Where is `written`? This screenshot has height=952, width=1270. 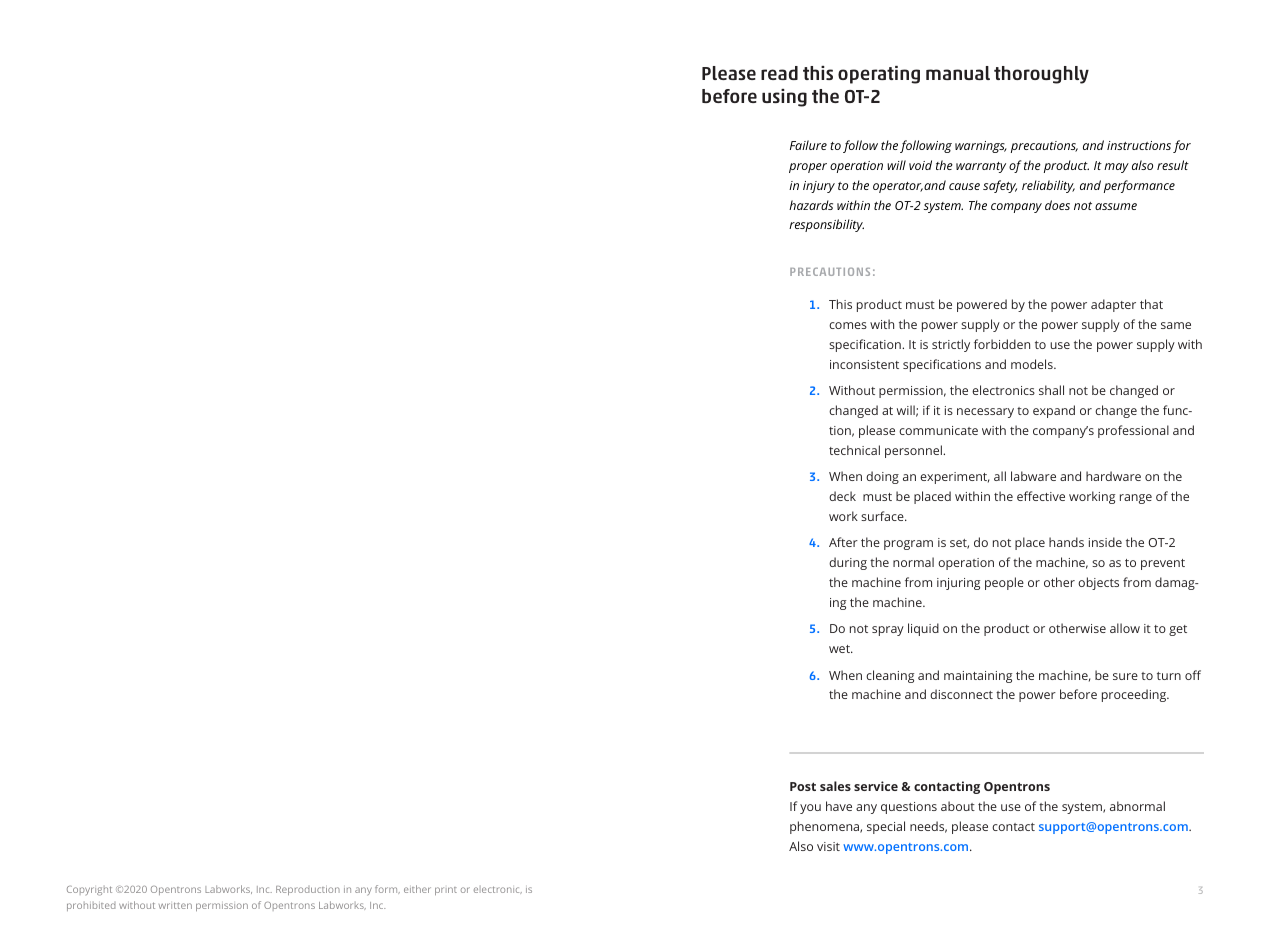
written is located at coordinates (175, 905).
